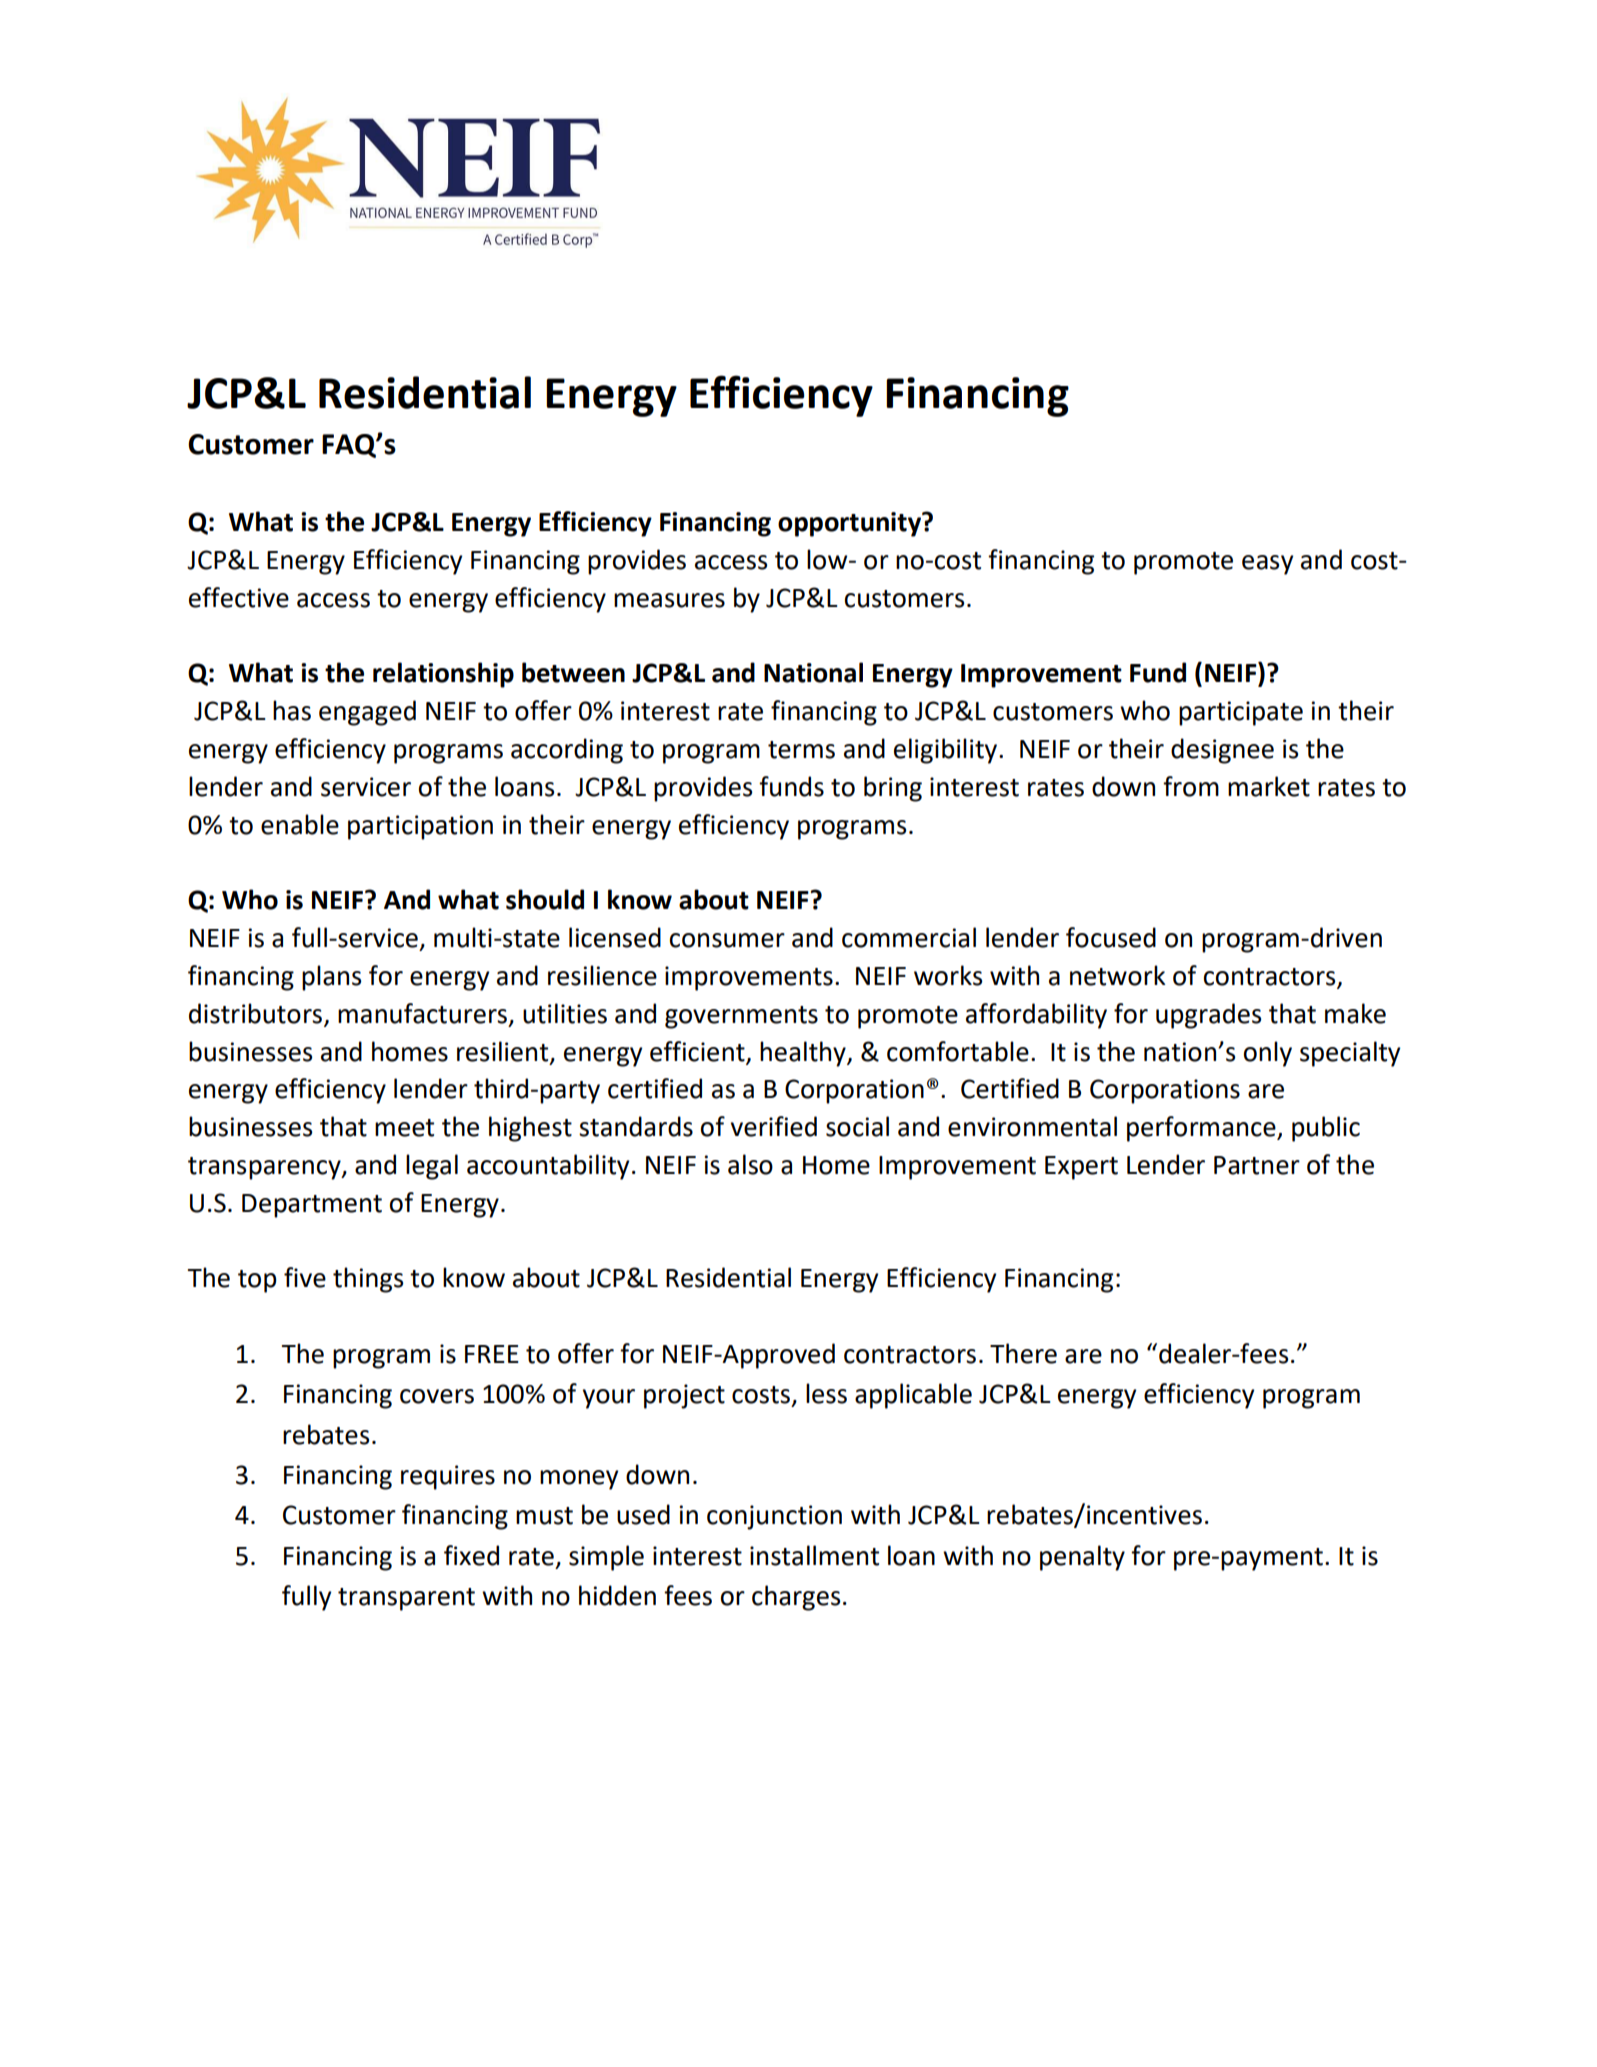 The image size is (1597, 2067). What do you see at coordinates (1118, 975) in the screenshot?
I see `network` at bounding box center [1118, 975].
